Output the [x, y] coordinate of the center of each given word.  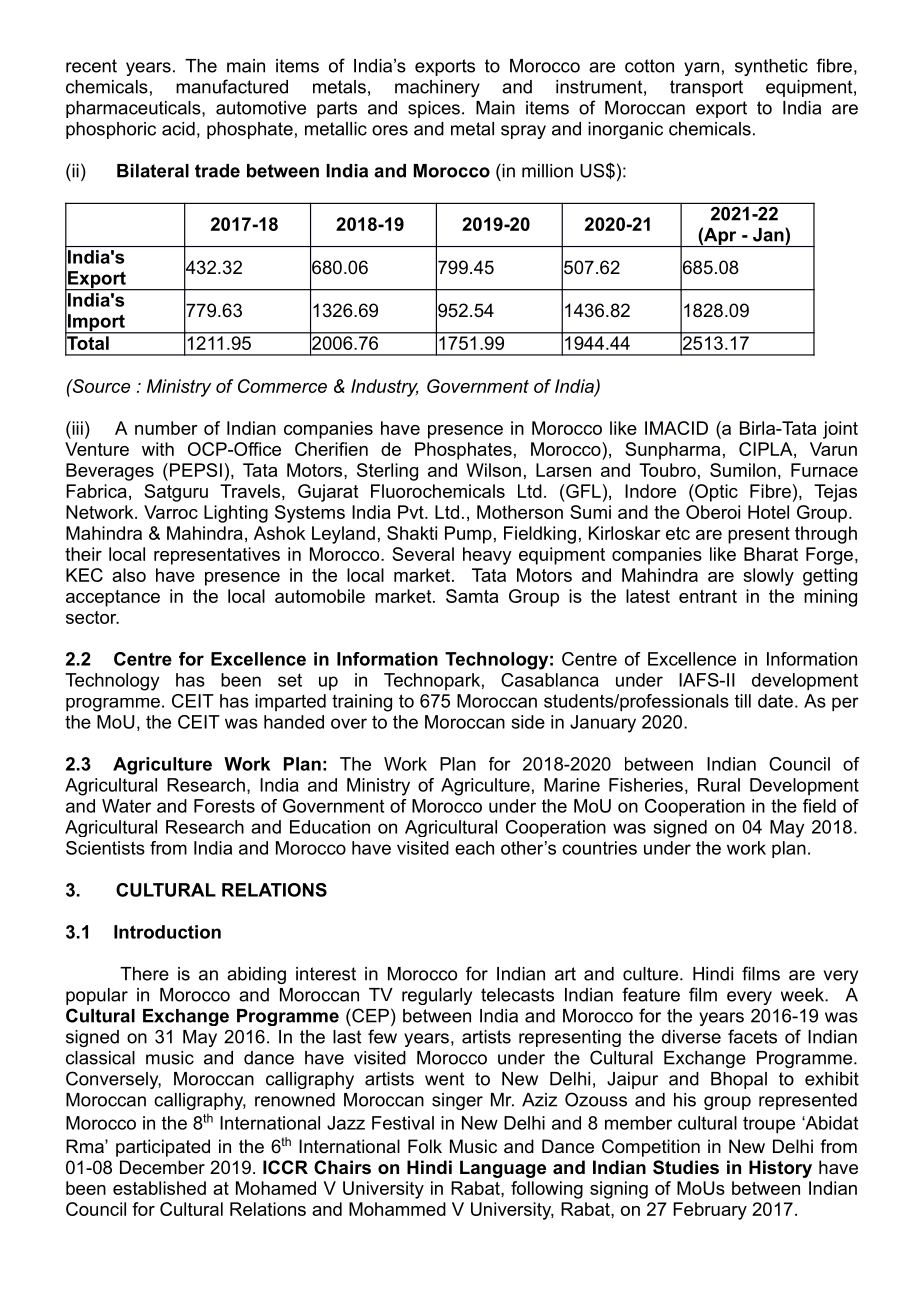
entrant [708, 596]
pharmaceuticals [134, 109]
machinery [437, 88]
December [162, 1167]
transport [706, 88]
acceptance [113, 598]
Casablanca [550, 680]
